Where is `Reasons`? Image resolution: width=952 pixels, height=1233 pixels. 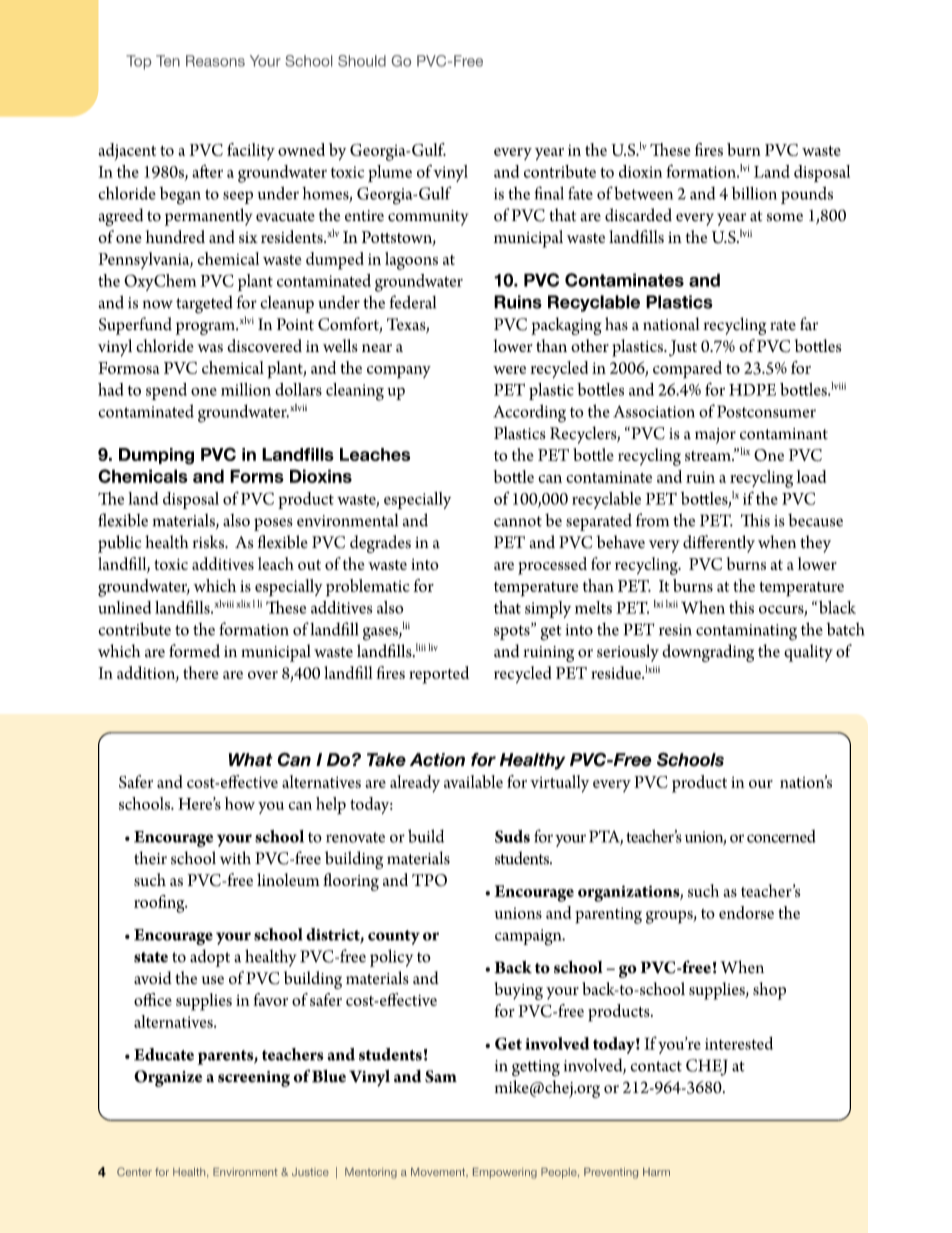 Reasons is located at coordinates (215, 61).
